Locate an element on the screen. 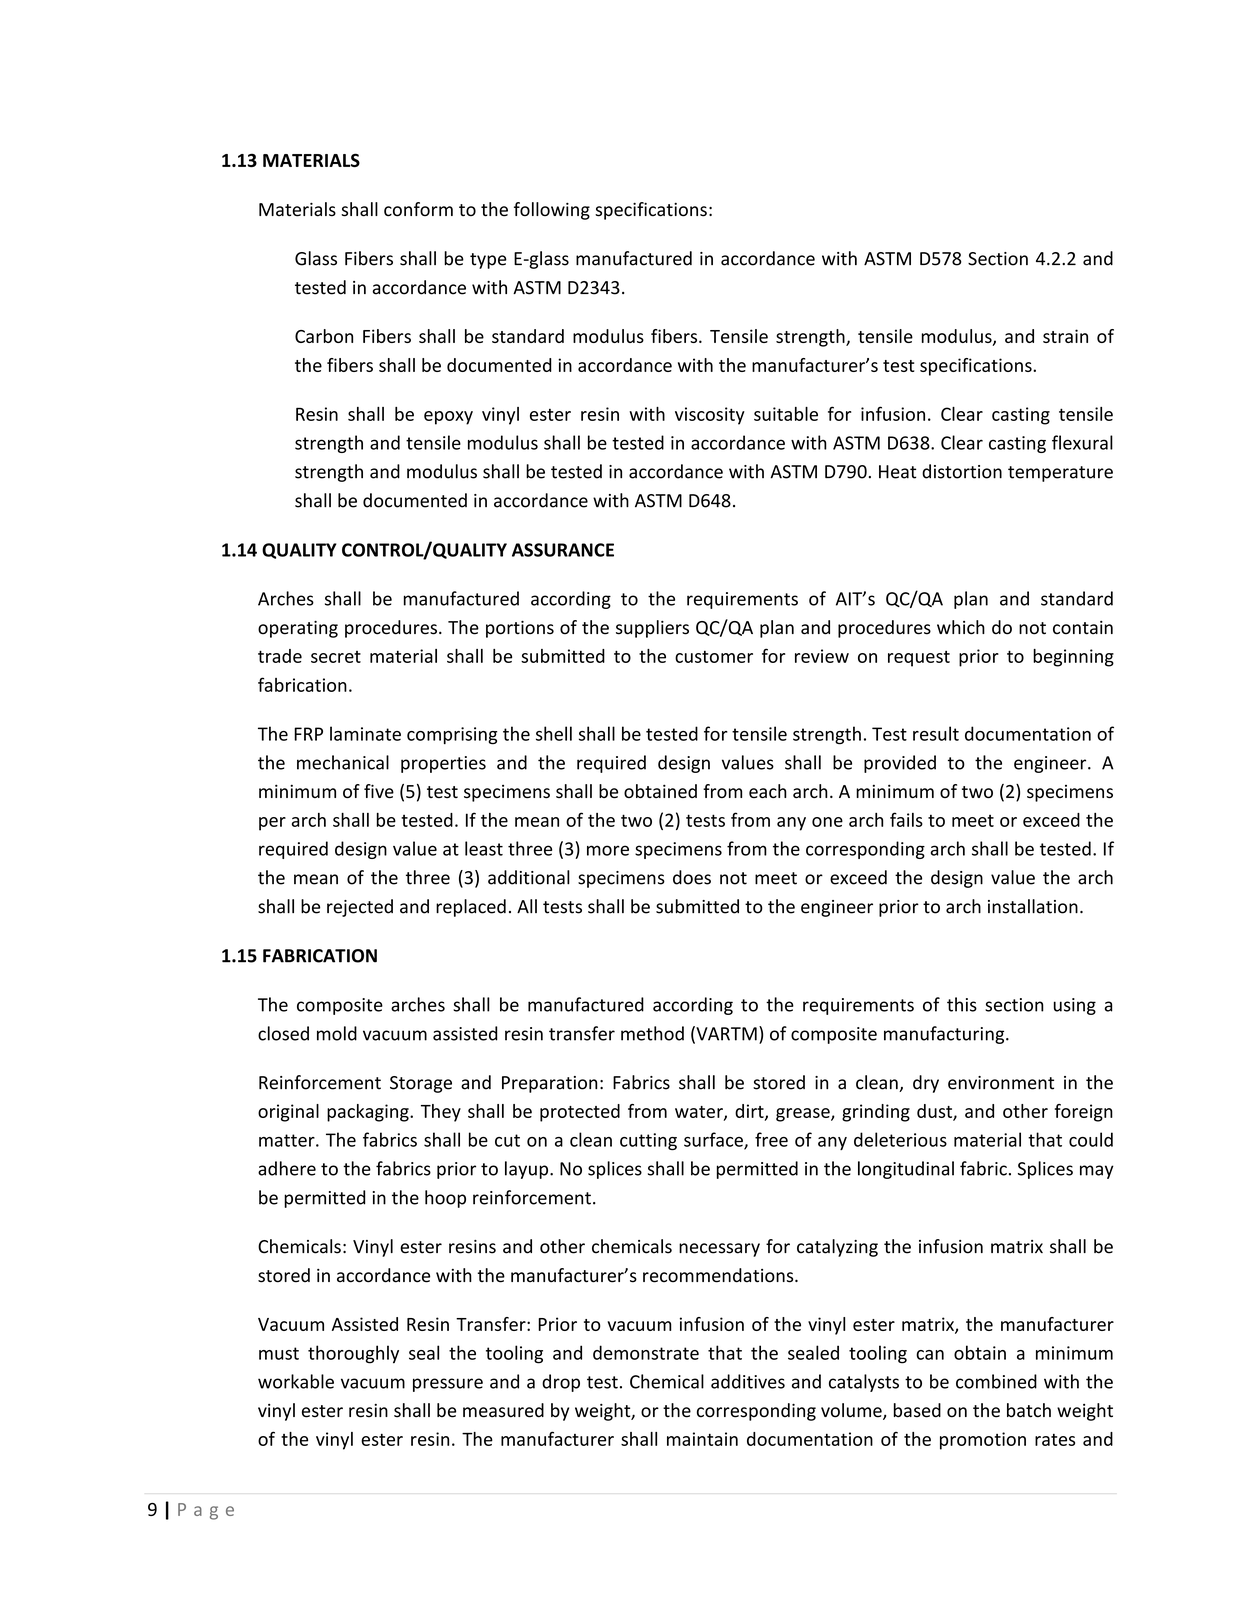 Image resolution: width=1252 pixels, height=1620 pixels. thoroughly is located at coordinates (353, 1354).
